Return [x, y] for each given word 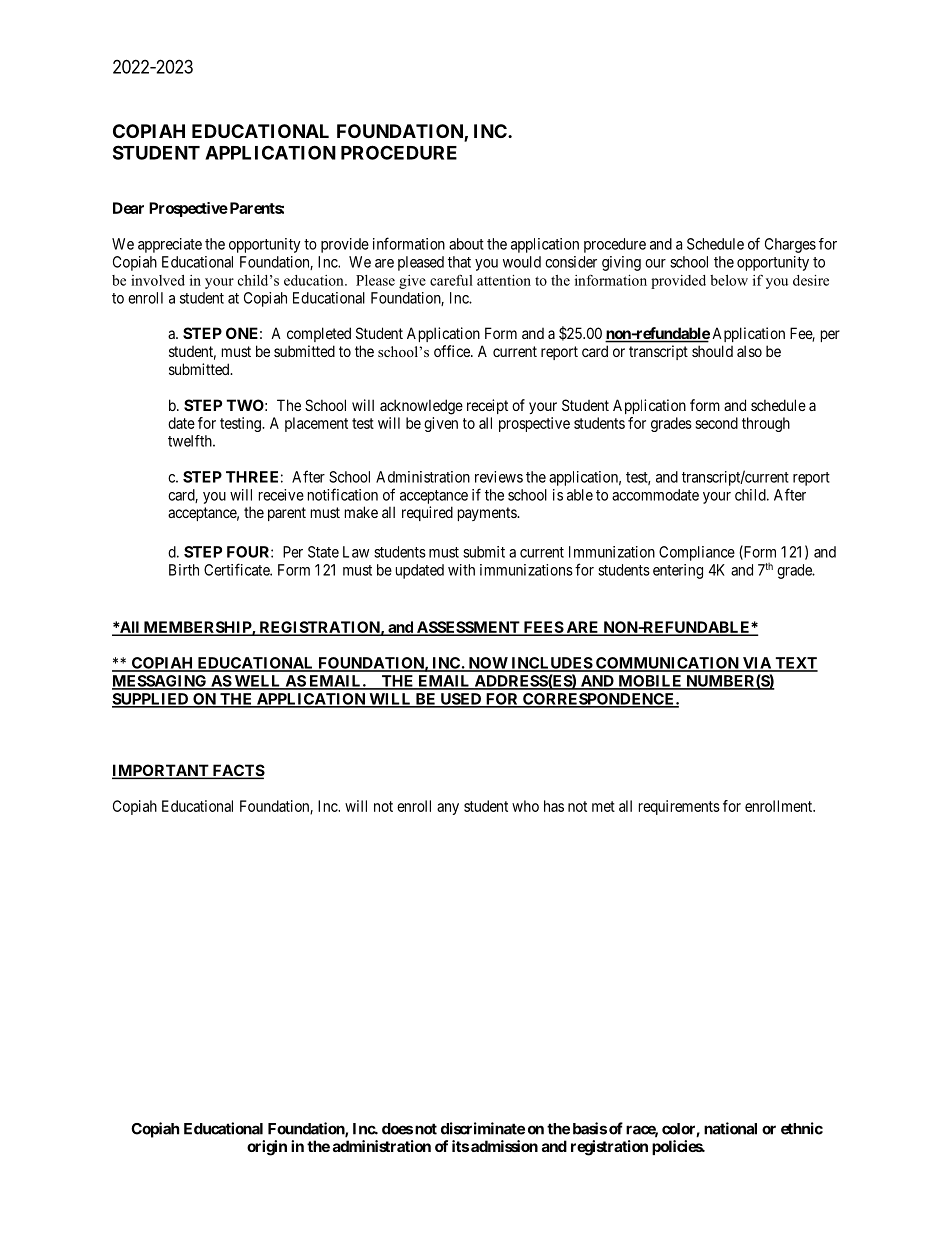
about [466, 244]
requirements [679, 807]
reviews [499, 477]
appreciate [170, 245]
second [716, 423]
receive [281, 495]
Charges [790, 245]
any [448, 809]
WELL [257, 682]
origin [267, 1148]
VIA [756, 664]
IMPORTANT [161, 771]
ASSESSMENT [468, 628]
